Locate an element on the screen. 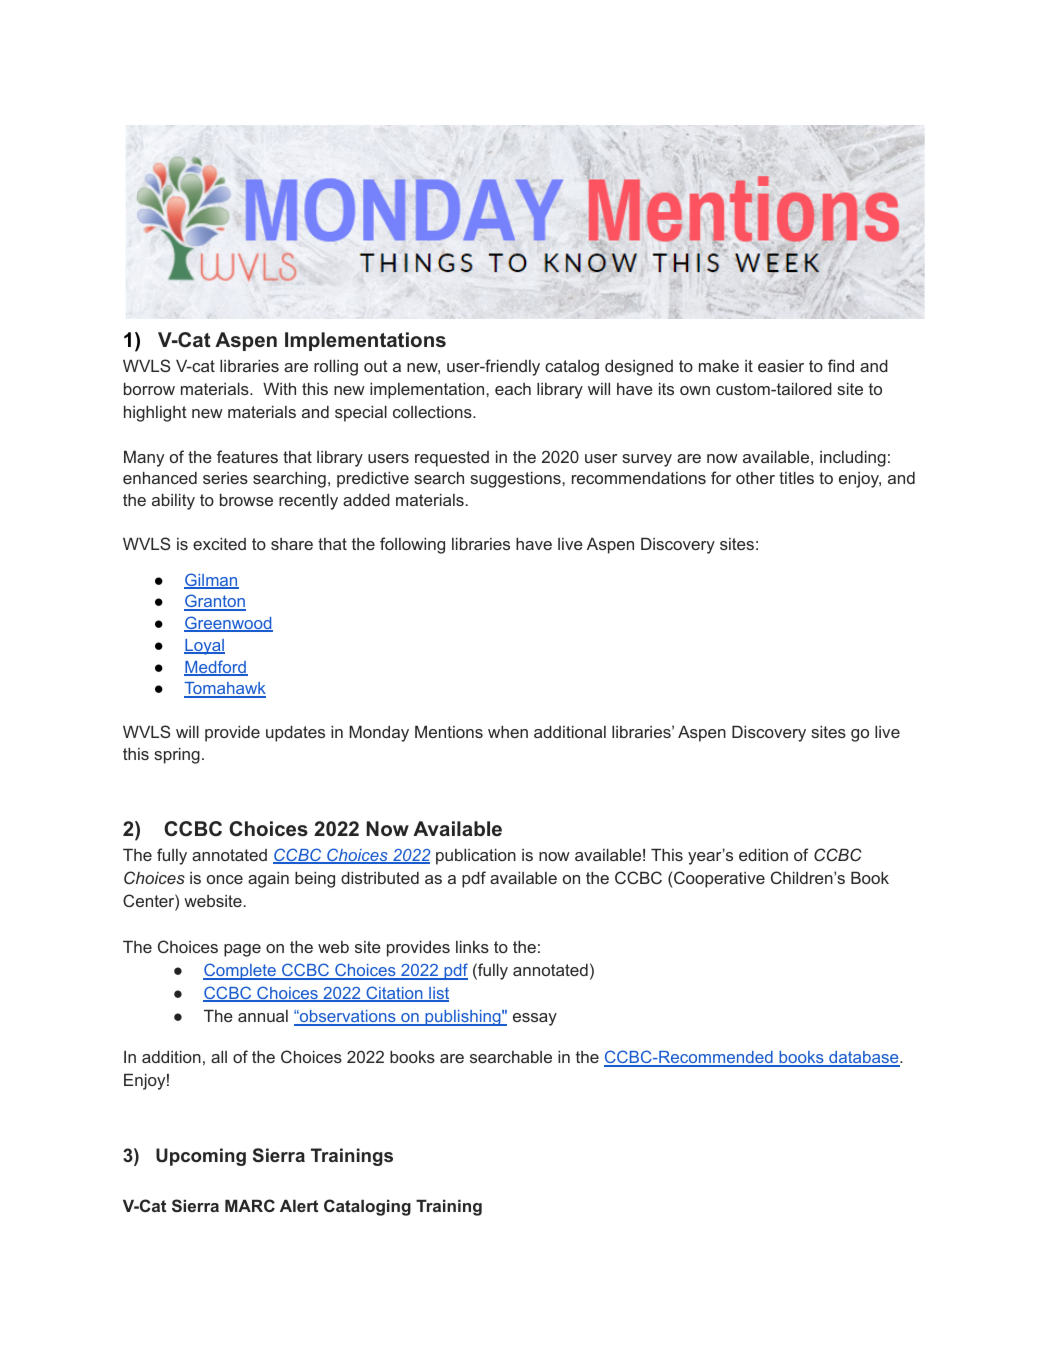 This screenshot has width=1045, height=1352. page is located at coordinates (242, 950).
